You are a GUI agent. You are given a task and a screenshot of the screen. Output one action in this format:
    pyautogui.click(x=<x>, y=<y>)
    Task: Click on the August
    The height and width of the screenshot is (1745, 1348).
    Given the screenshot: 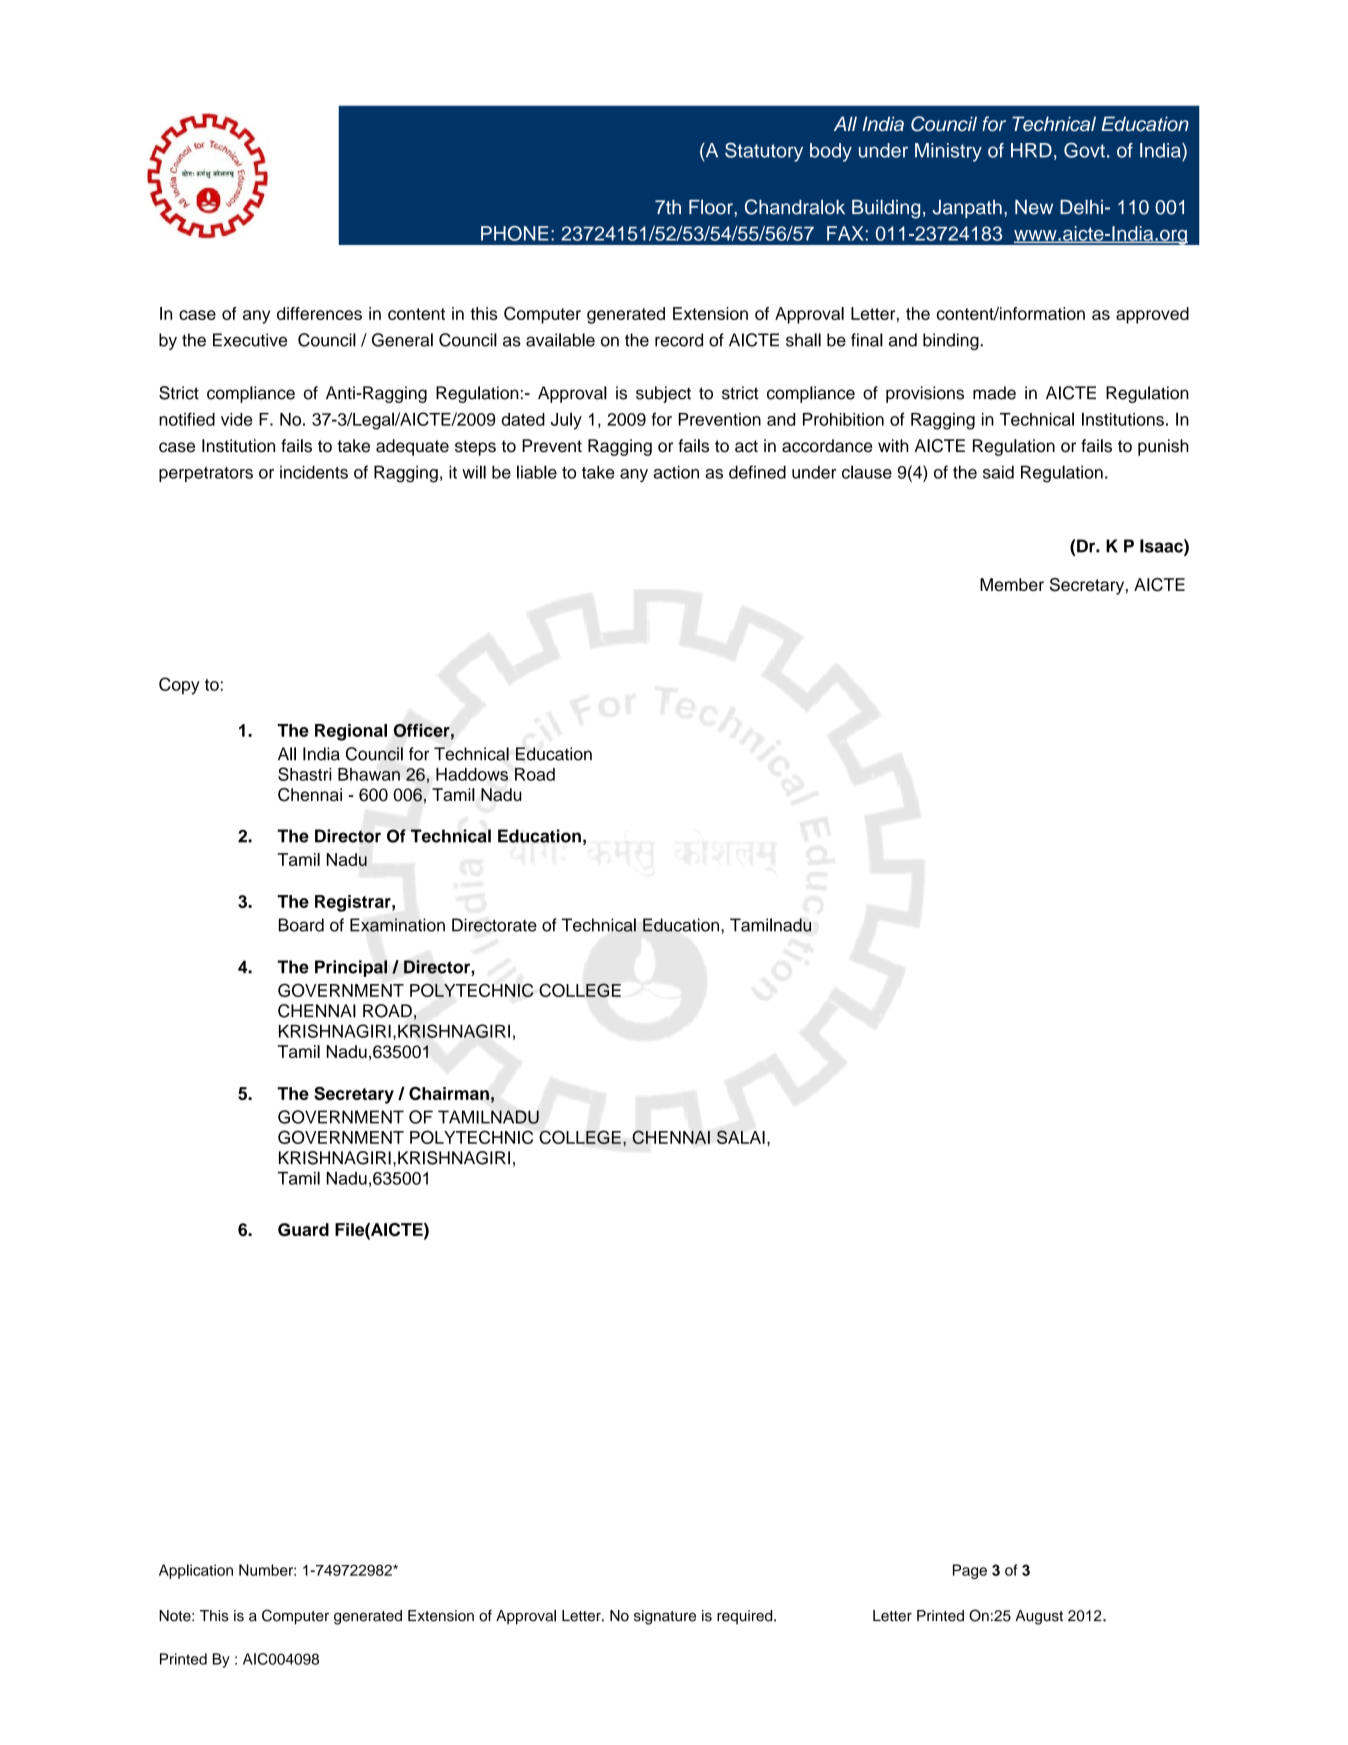 What is the action you would take?
    pyautogui.click(x=1039, y=1617)
